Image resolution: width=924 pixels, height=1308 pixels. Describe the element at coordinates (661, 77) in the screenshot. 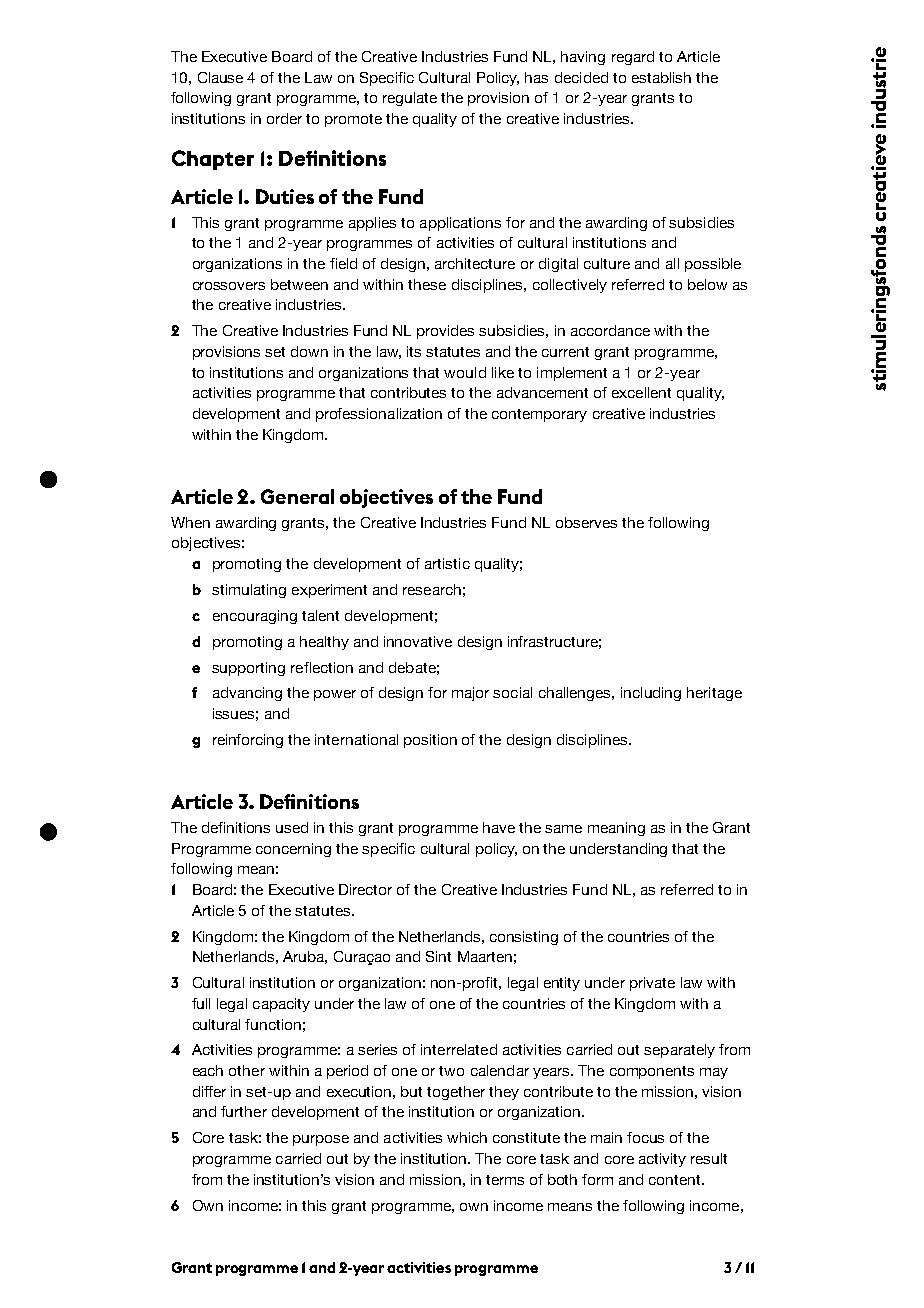

I see `establish` at that location.
